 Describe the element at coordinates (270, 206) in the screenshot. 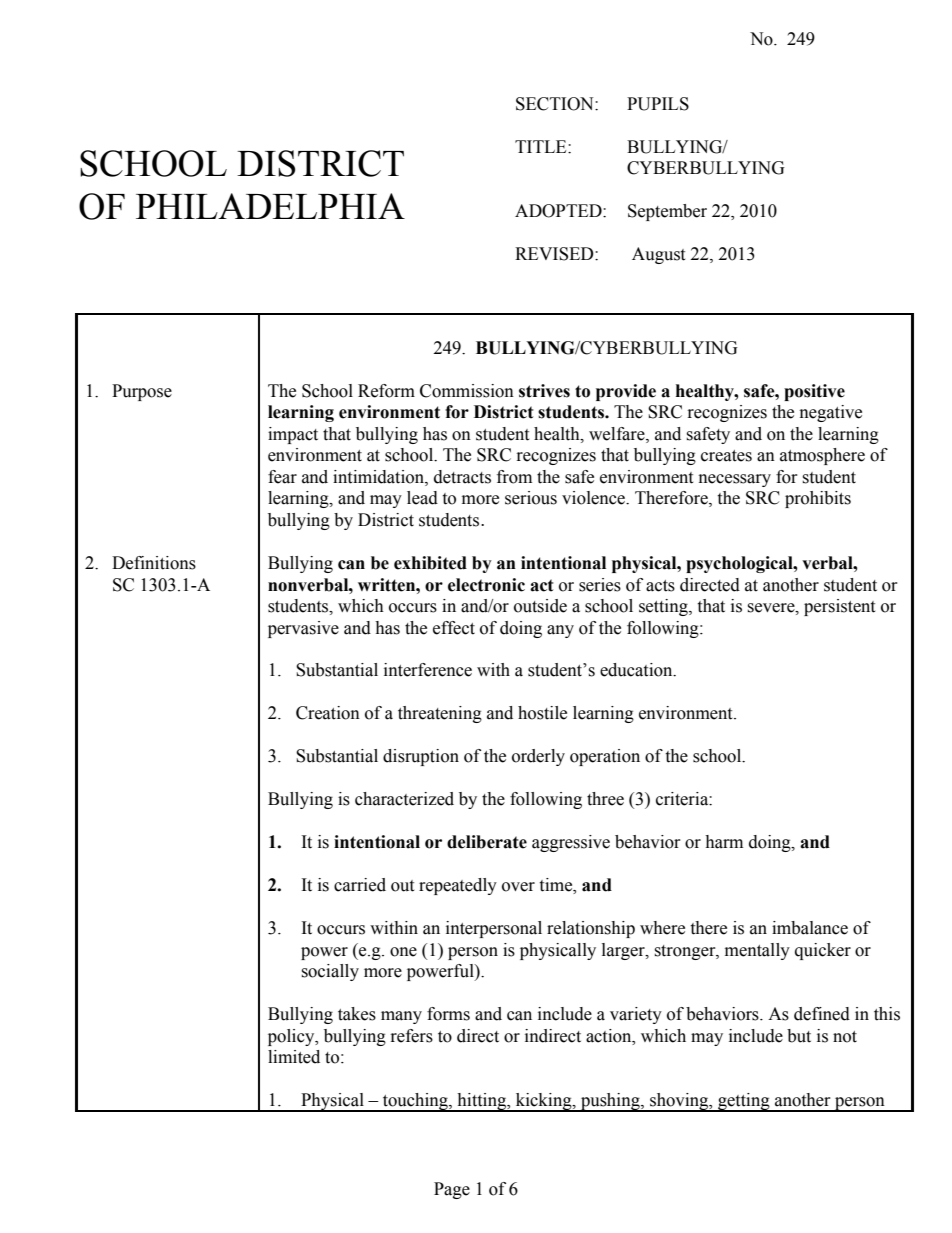

I see `PHILADELPHIA` at that location.
